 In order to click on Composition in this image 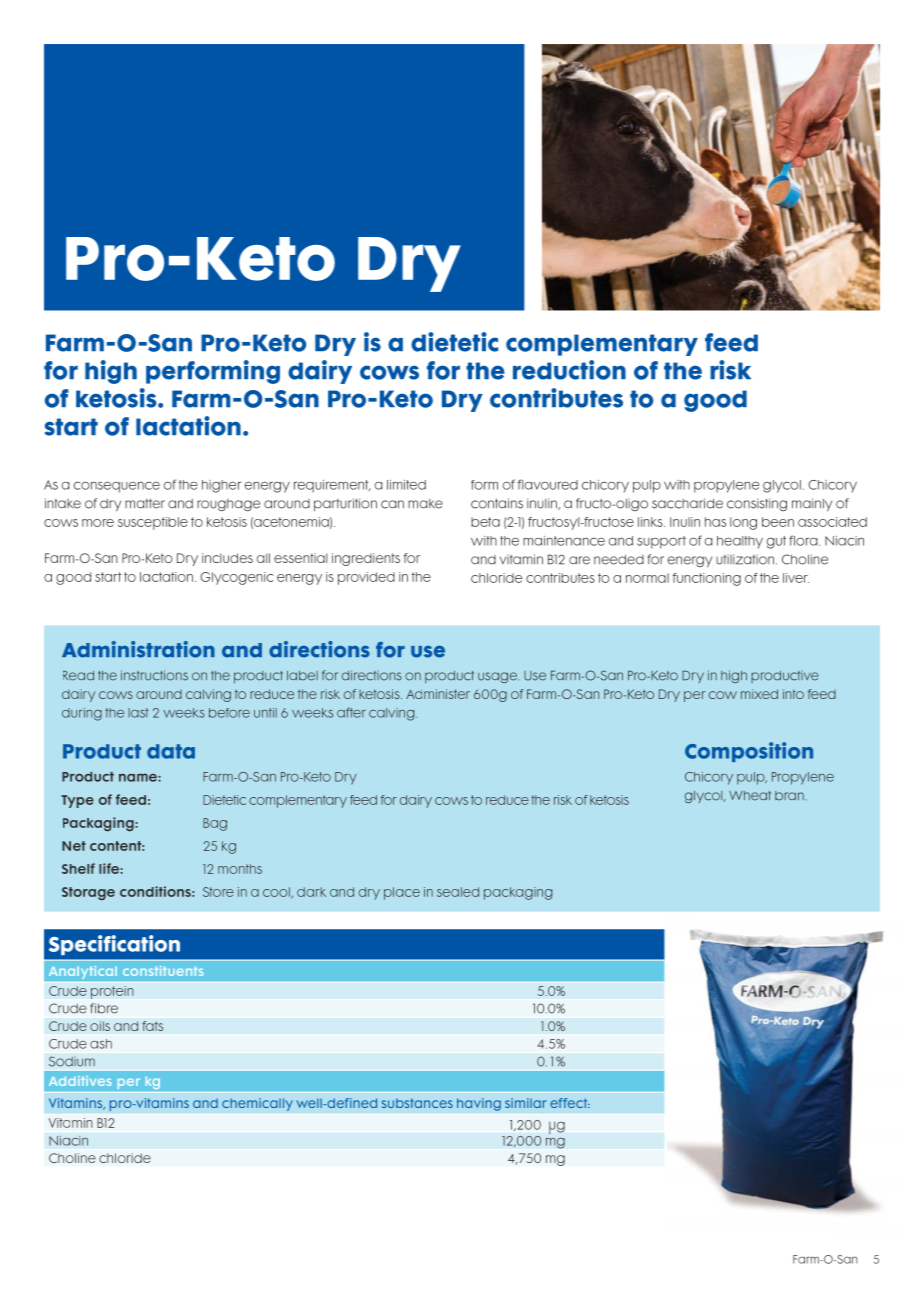, I will do `click(749, 752)`.
